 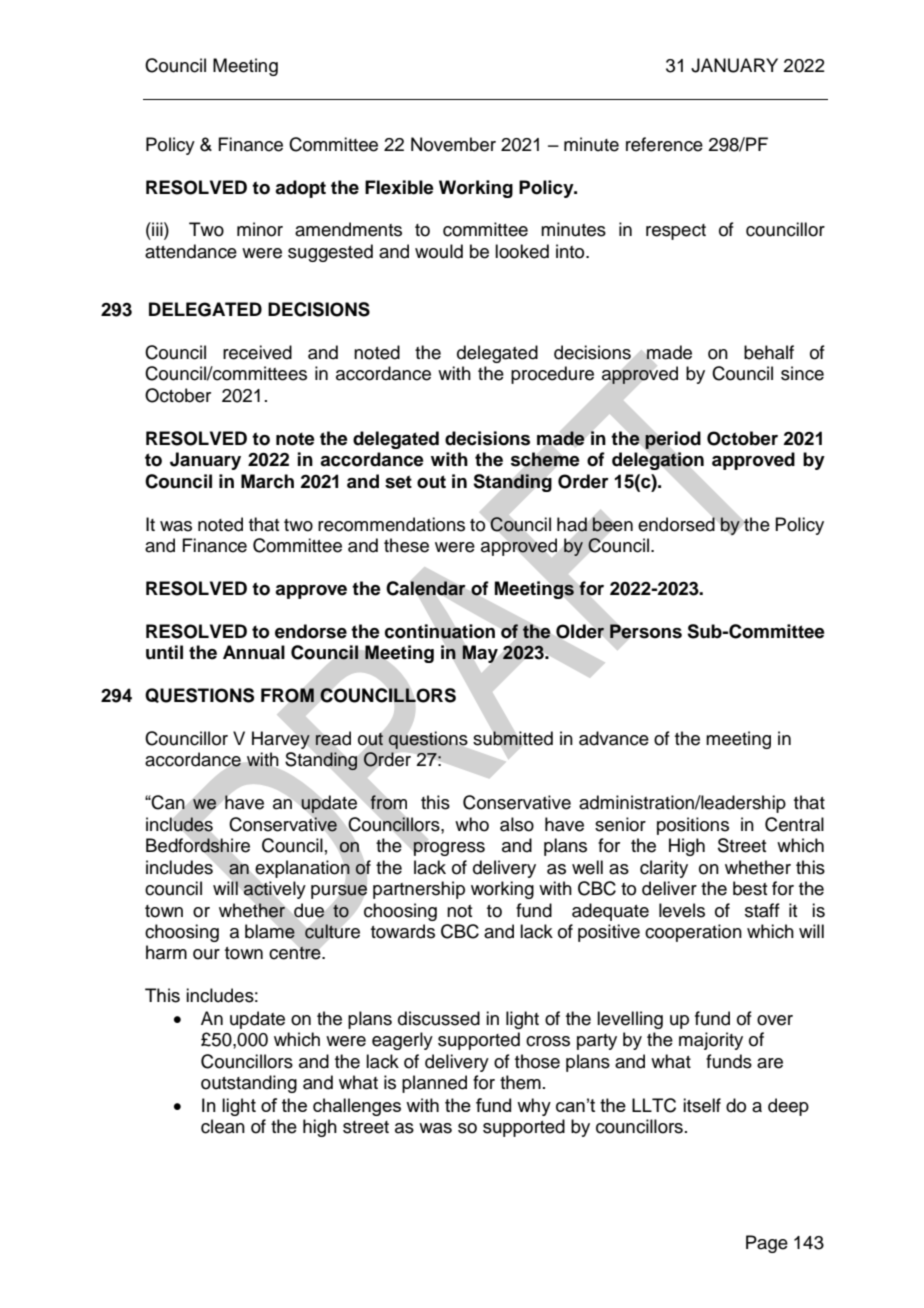 What do you see at coordinates (223, 1126) in the screenshot?
I see `clean` at bounding box center [223, 1126].
